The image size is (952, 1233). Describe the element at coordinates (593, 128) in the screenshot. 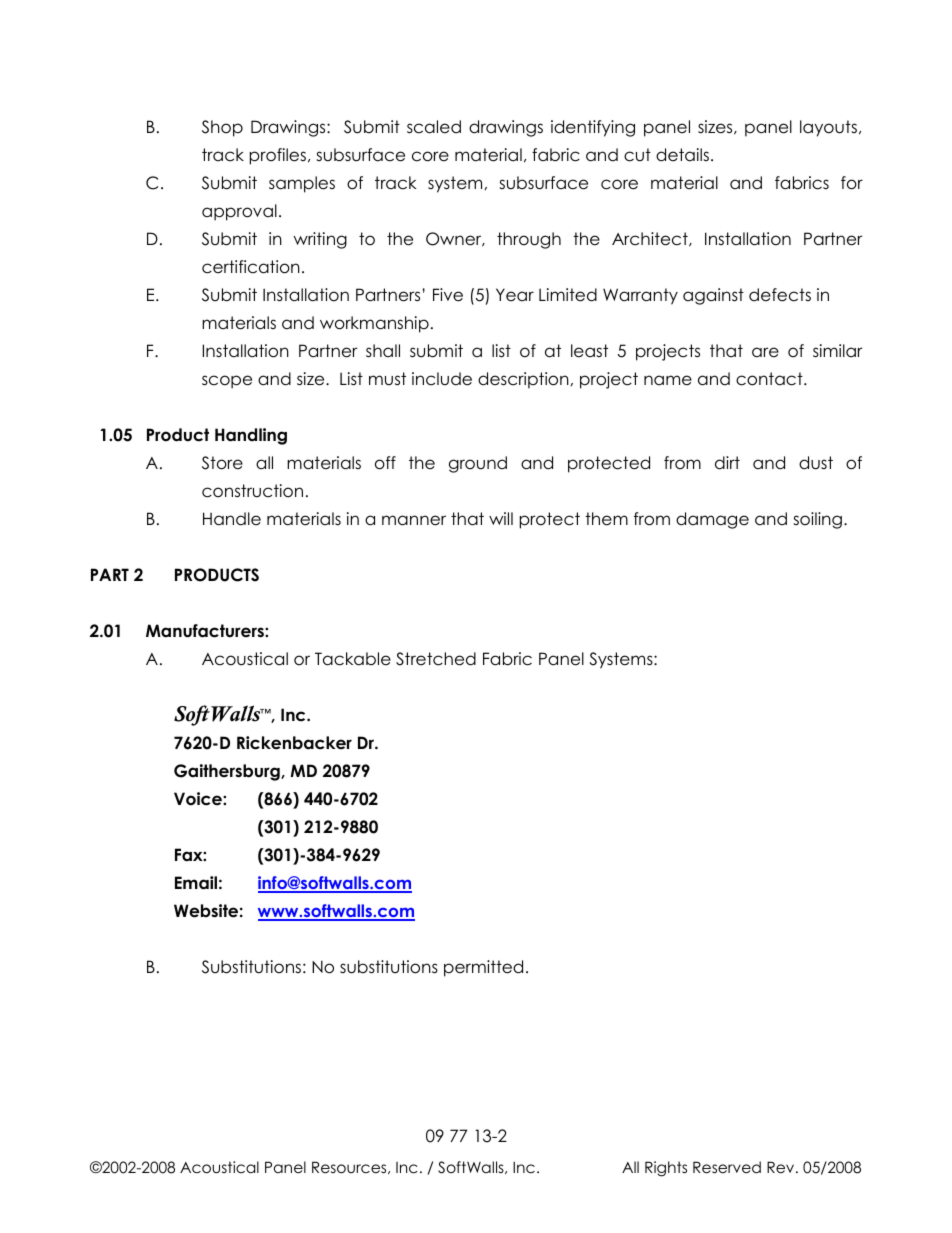

I see `identifying` at that location.
